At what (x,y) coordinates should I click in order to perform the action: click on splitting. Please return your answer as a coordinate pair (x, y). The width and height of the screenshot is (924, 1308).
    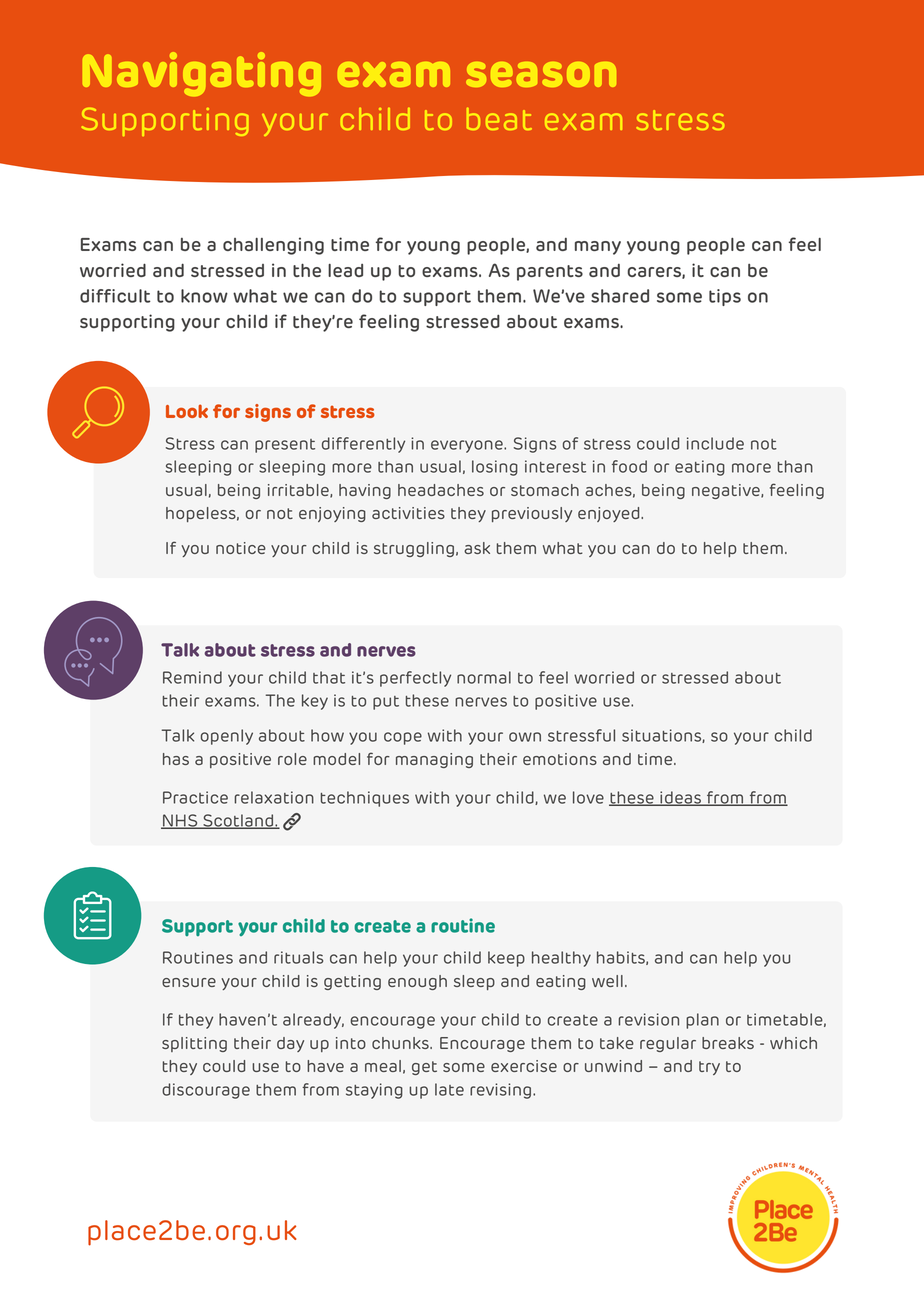
    Looking at the image, I should click on (194, 1044).
